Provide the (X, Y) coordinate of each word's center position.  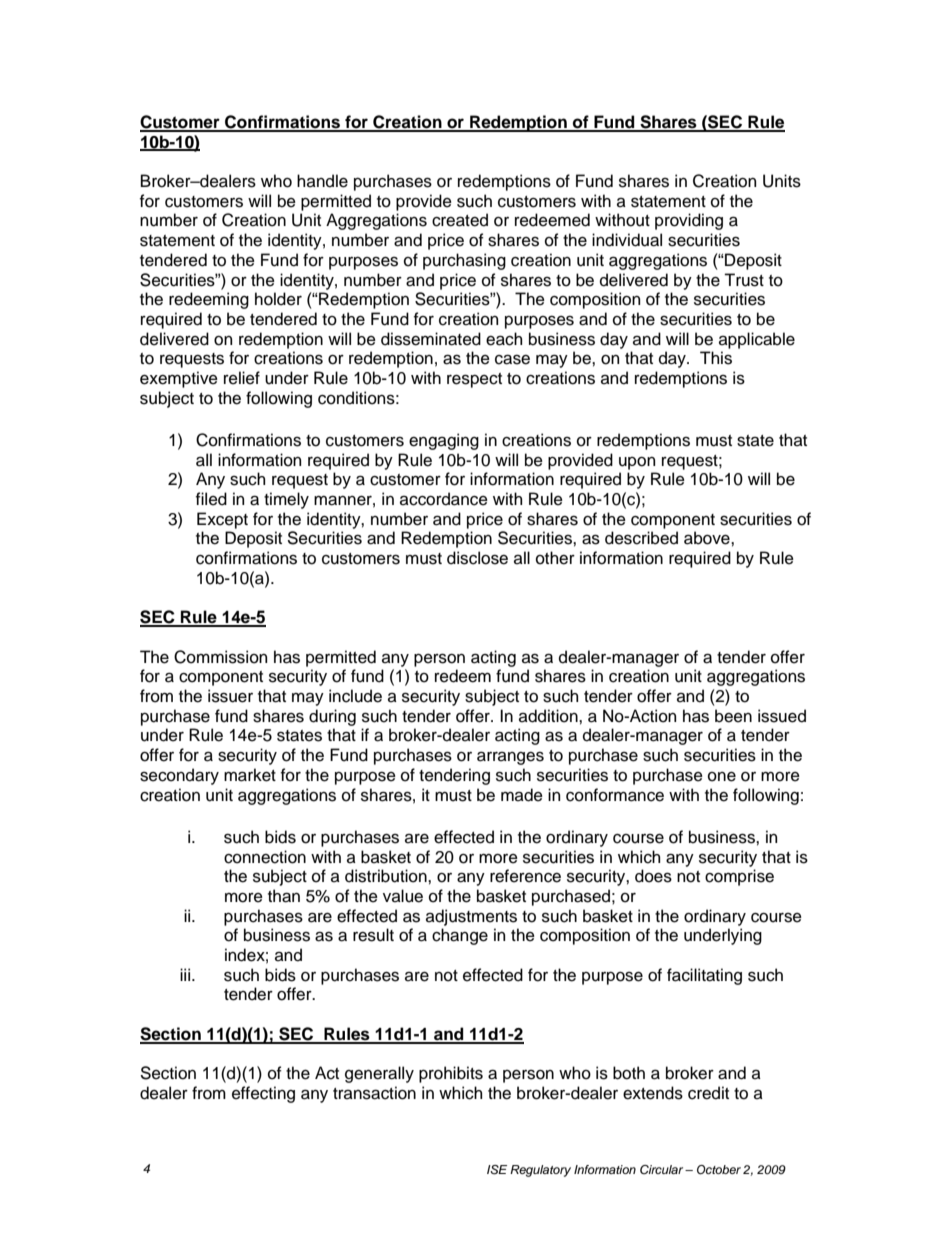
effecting (263, 1094)
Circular (663, 1169)
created (460, 220)
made (522, 795)
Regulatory (540, 1171)
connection (265, 857)
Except (222, 520)
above (708, 538)
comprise (739, 877)
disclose (477, 558)
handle (322, 181)
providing (689, 221)
